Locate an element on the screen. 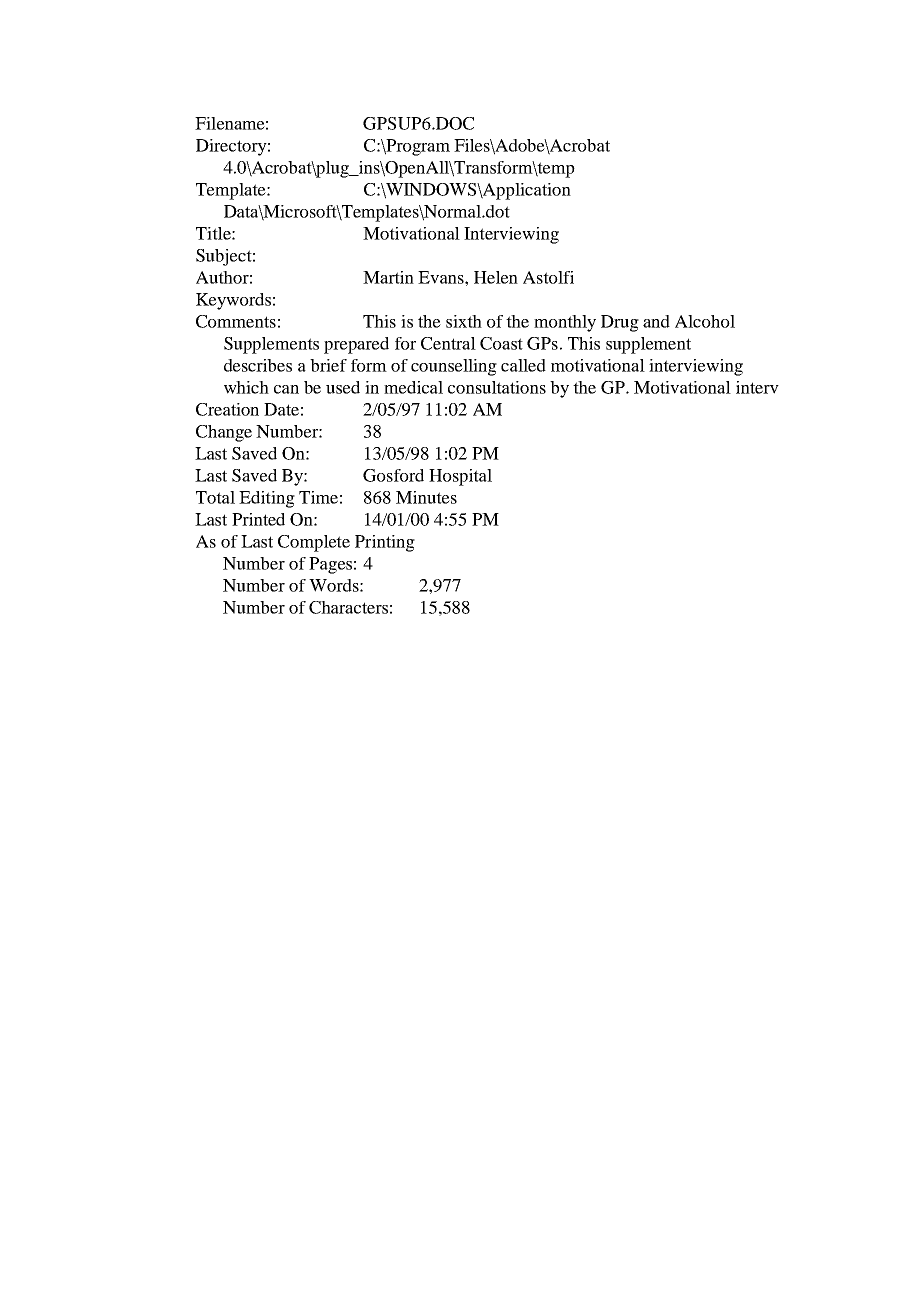 The width and height of the screenshot is (924, 1308). Editing is located at coordinates (267, 499).
